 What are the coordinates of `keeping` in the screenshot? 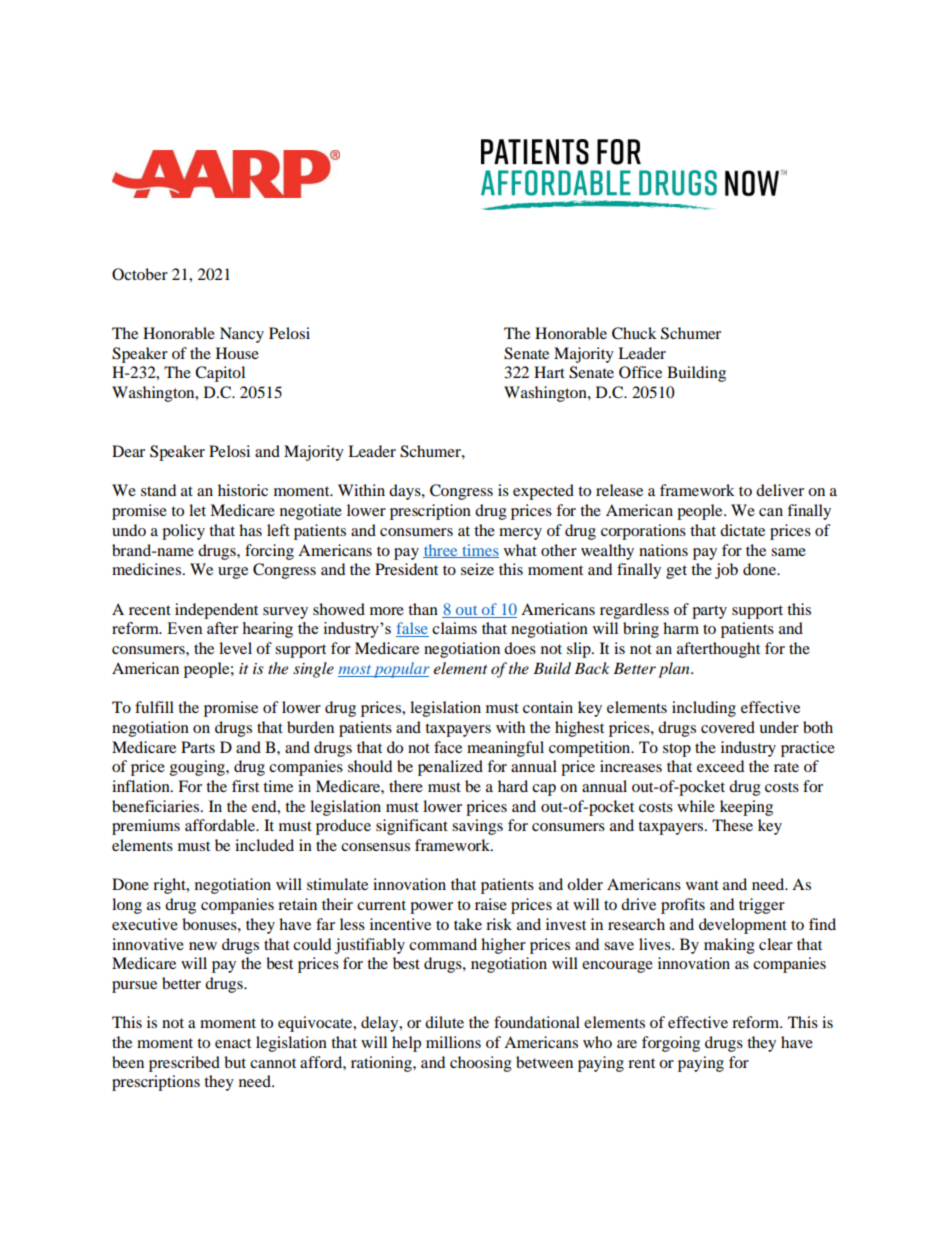 It's located at (746, 808).
